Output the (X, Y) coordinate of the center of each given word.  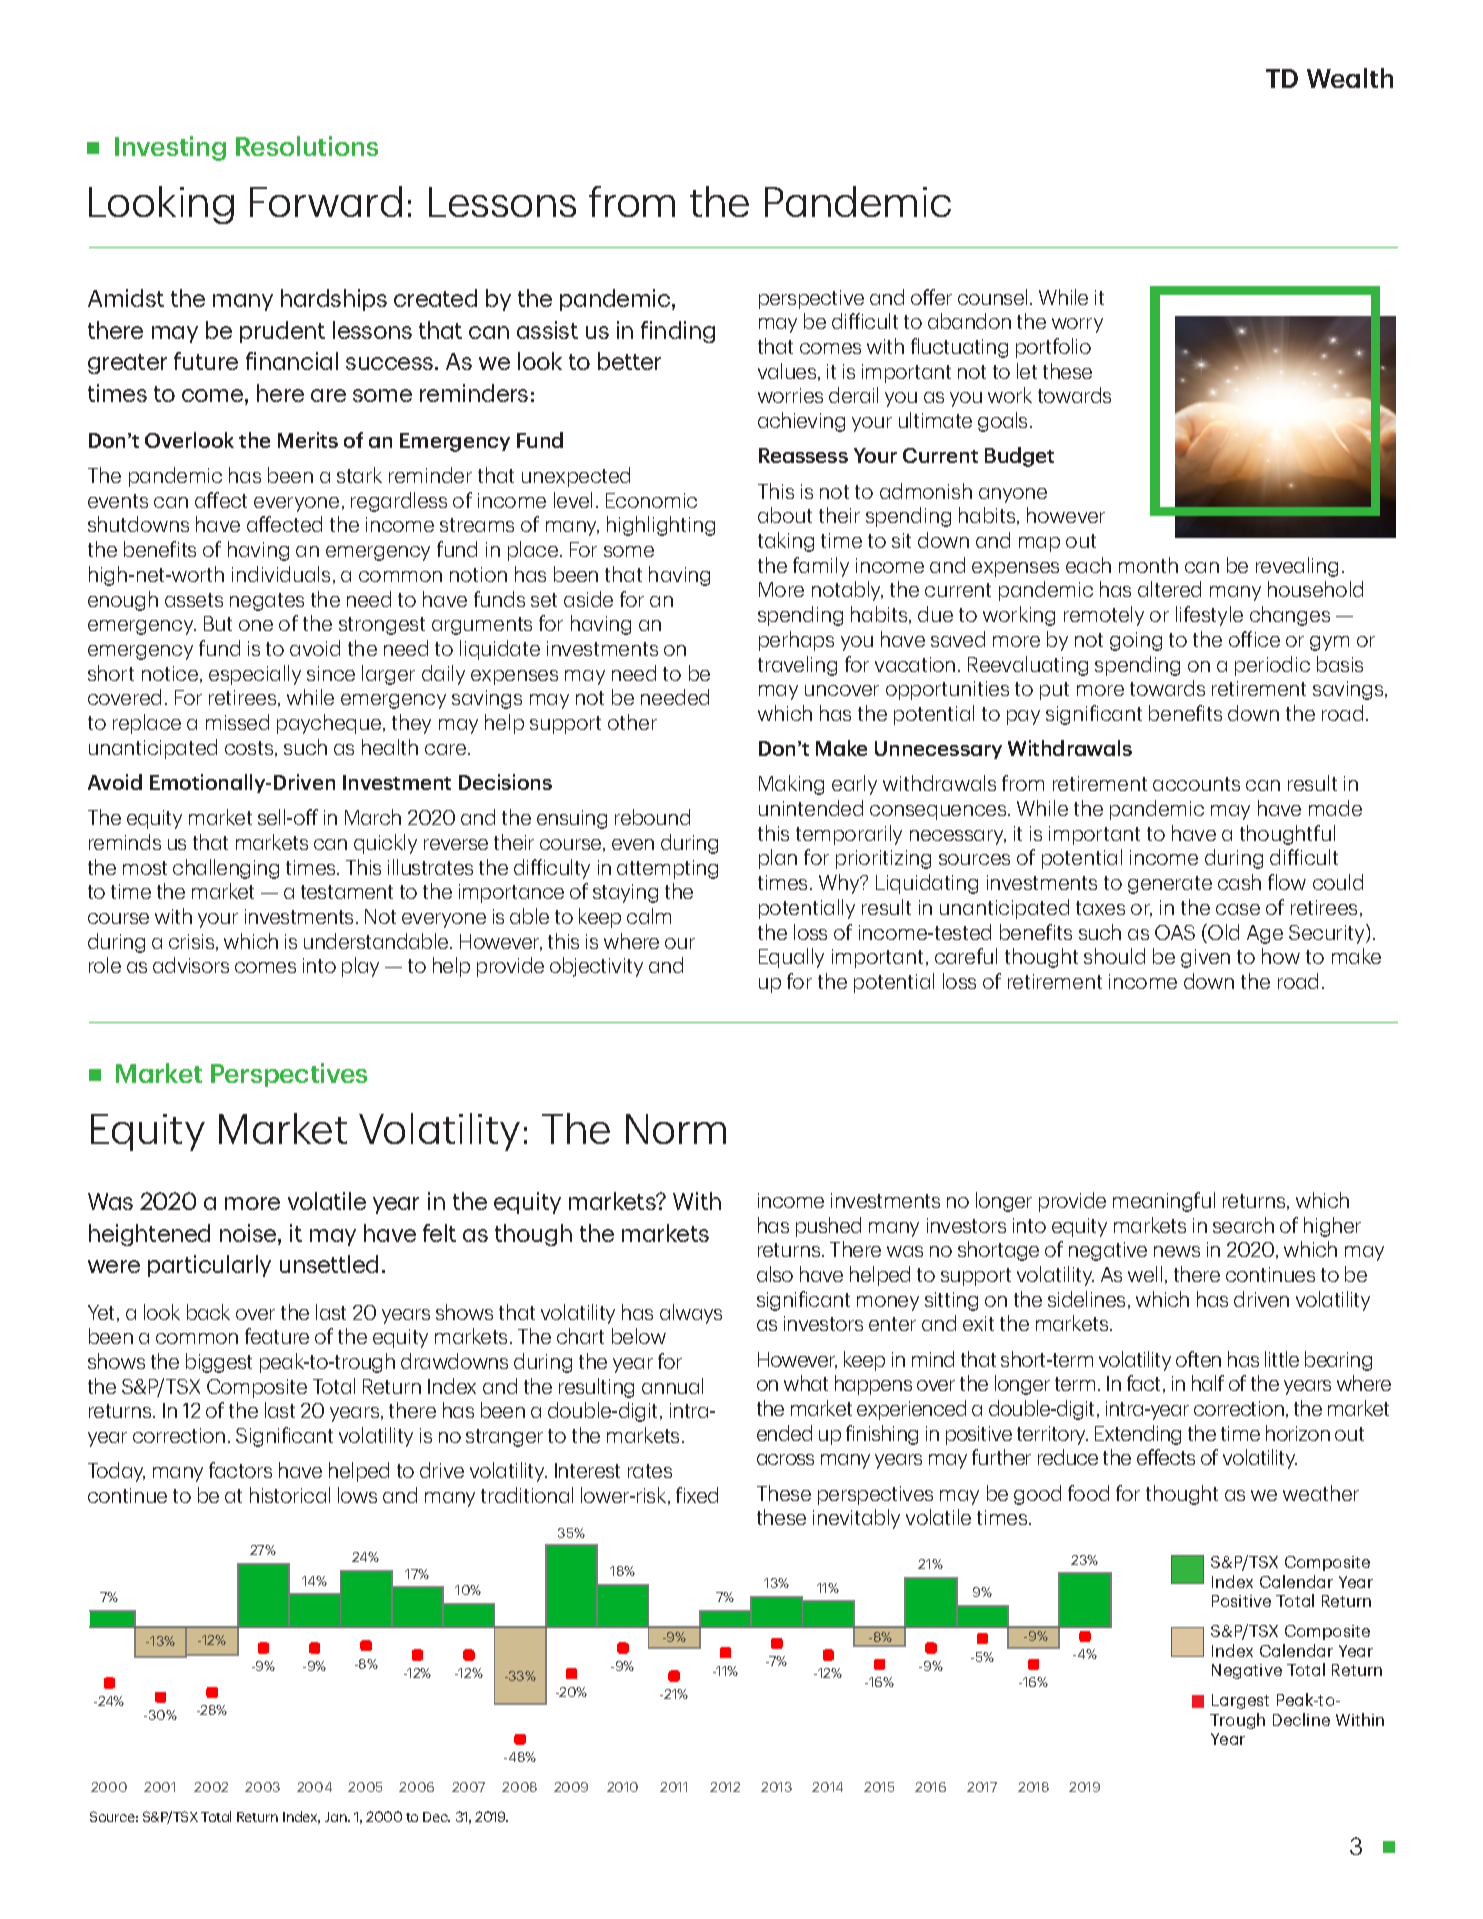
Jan (337, 1817)
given (1205, 958)
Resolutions (307, 146)
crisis (193, 942)
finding (678, 332)
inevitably (856, 1519)
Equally (791, 958)
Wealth (1350, 78)
